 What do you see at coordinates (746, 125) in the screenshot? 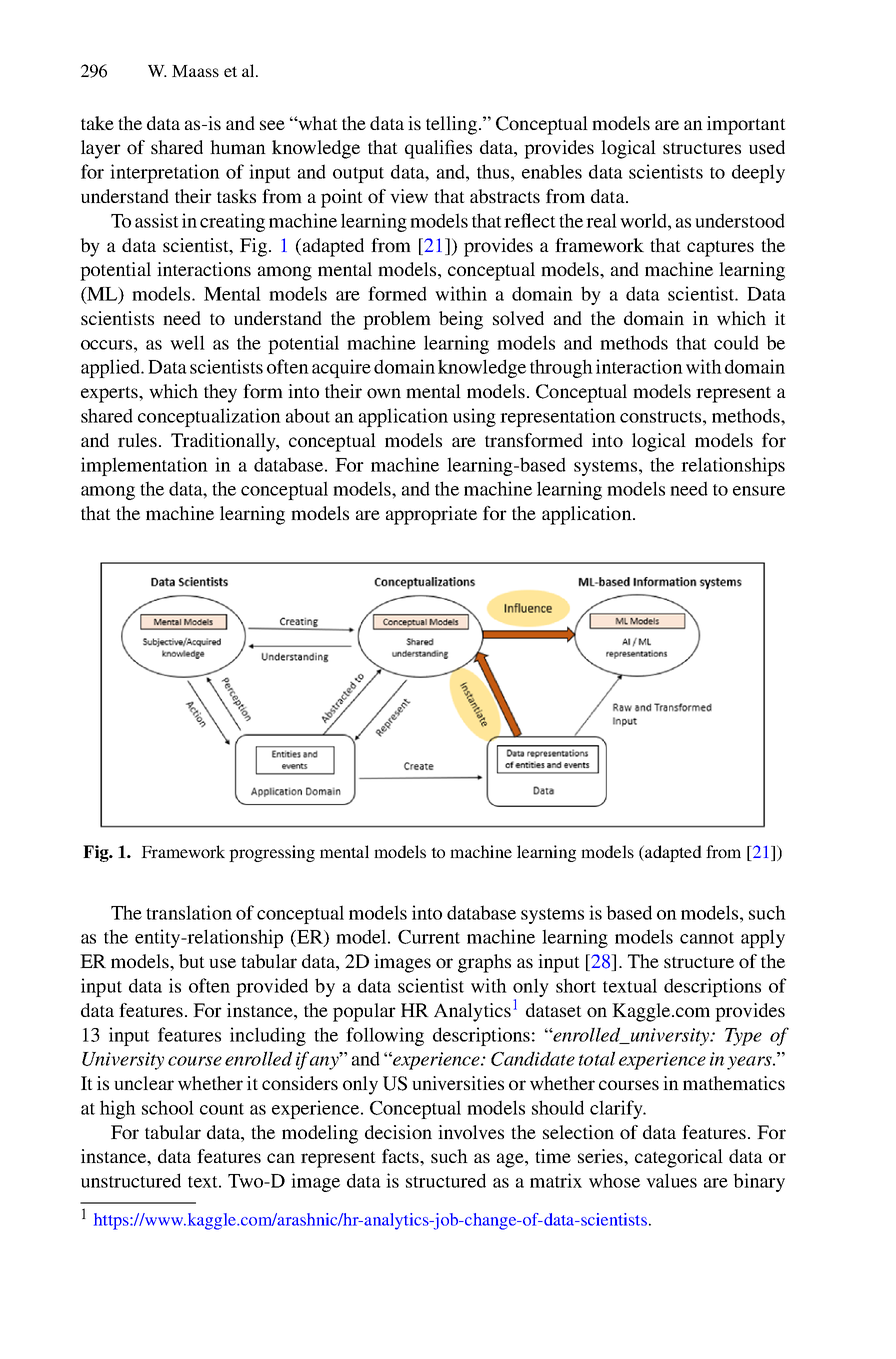
I see `important` at bounding box center [746, 125].
